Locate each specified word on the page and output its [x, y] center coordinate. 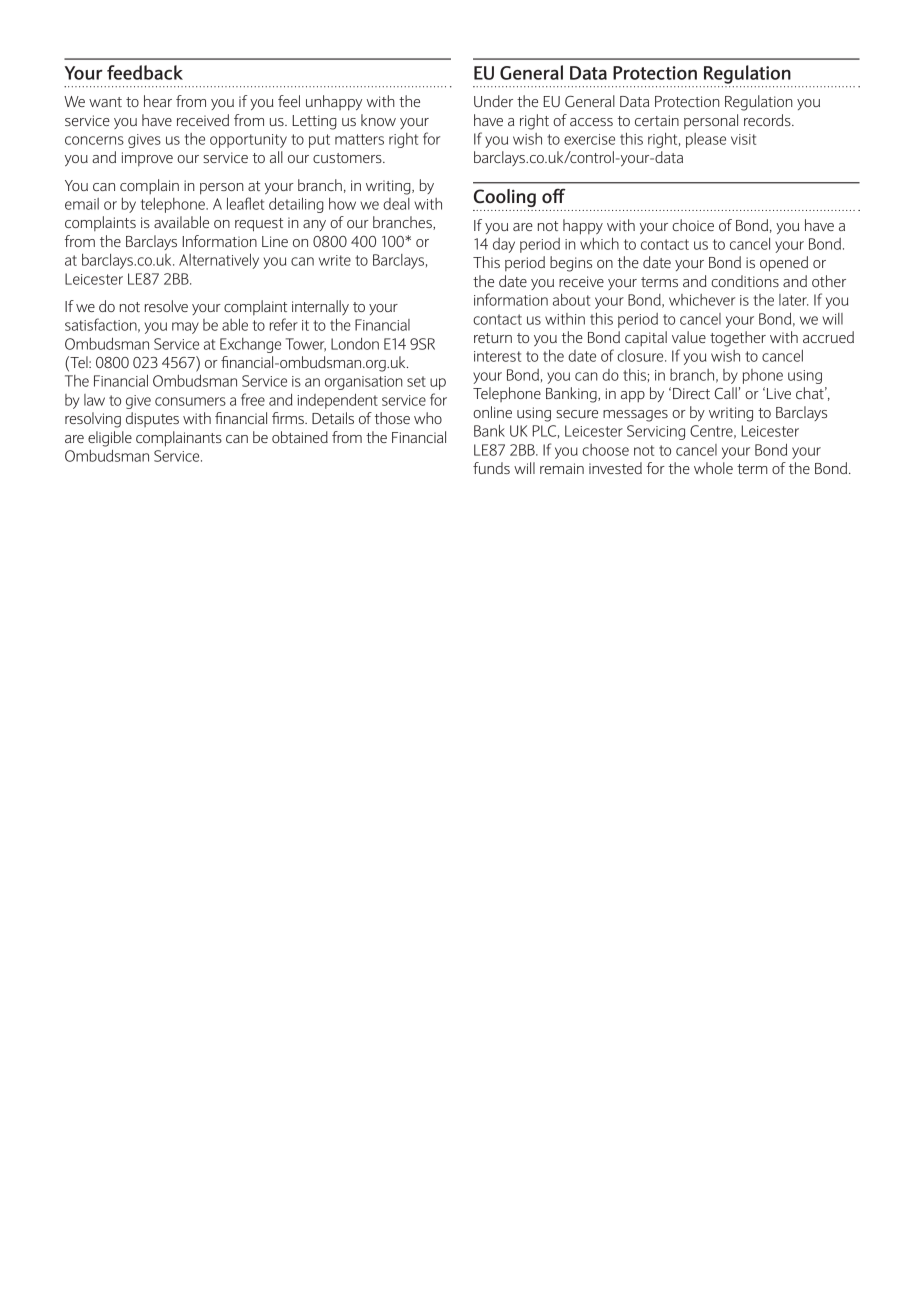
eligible [110, 439]
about [571, 300]
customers [348, 158]
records [768, 120]
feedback [145, 72]
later [793, 300]
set [416, 381]
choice [693, 225]
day [504, 245]
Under [493, 101]
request [259, 225]
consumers [190, 401]
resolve [166, 306]
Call [726, 393]
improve [147, 159]
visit [743, 139]
